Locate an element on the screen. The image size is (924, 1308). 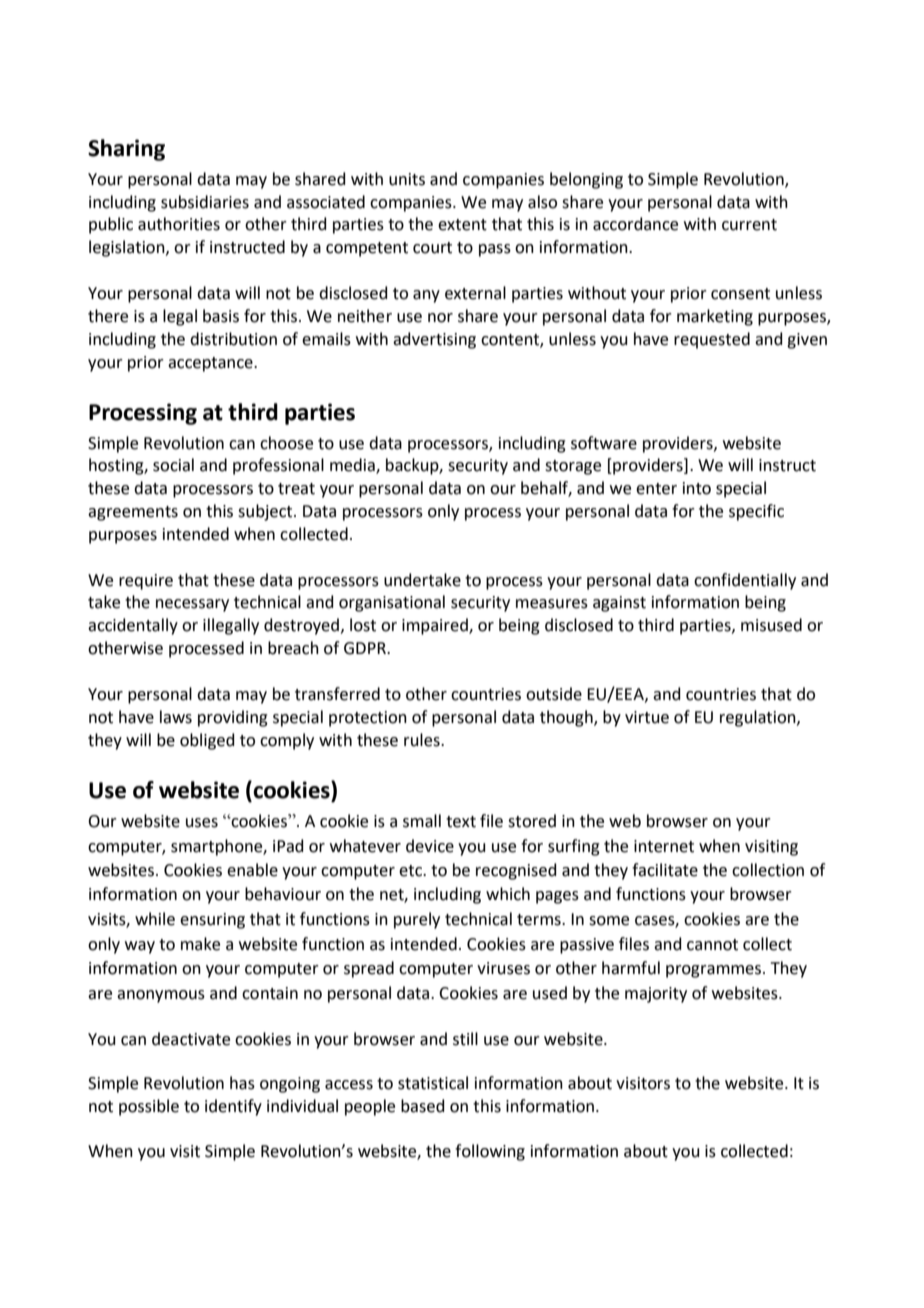
subsidiaries is located at coordinates (205, 202).
